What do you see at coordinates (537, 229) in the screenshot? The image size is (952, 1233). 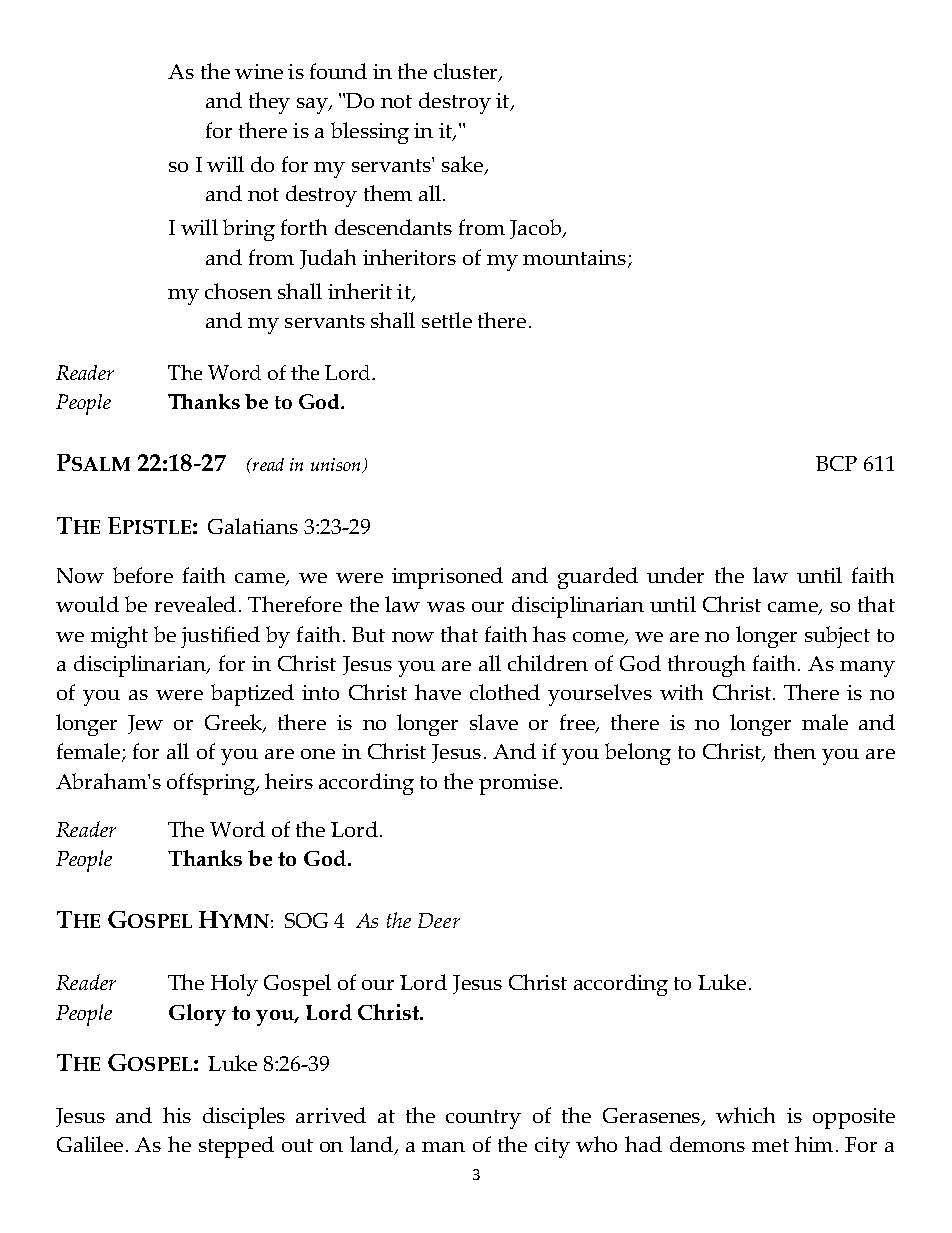 I see `Jacob` at bounding box center [537, 229].
